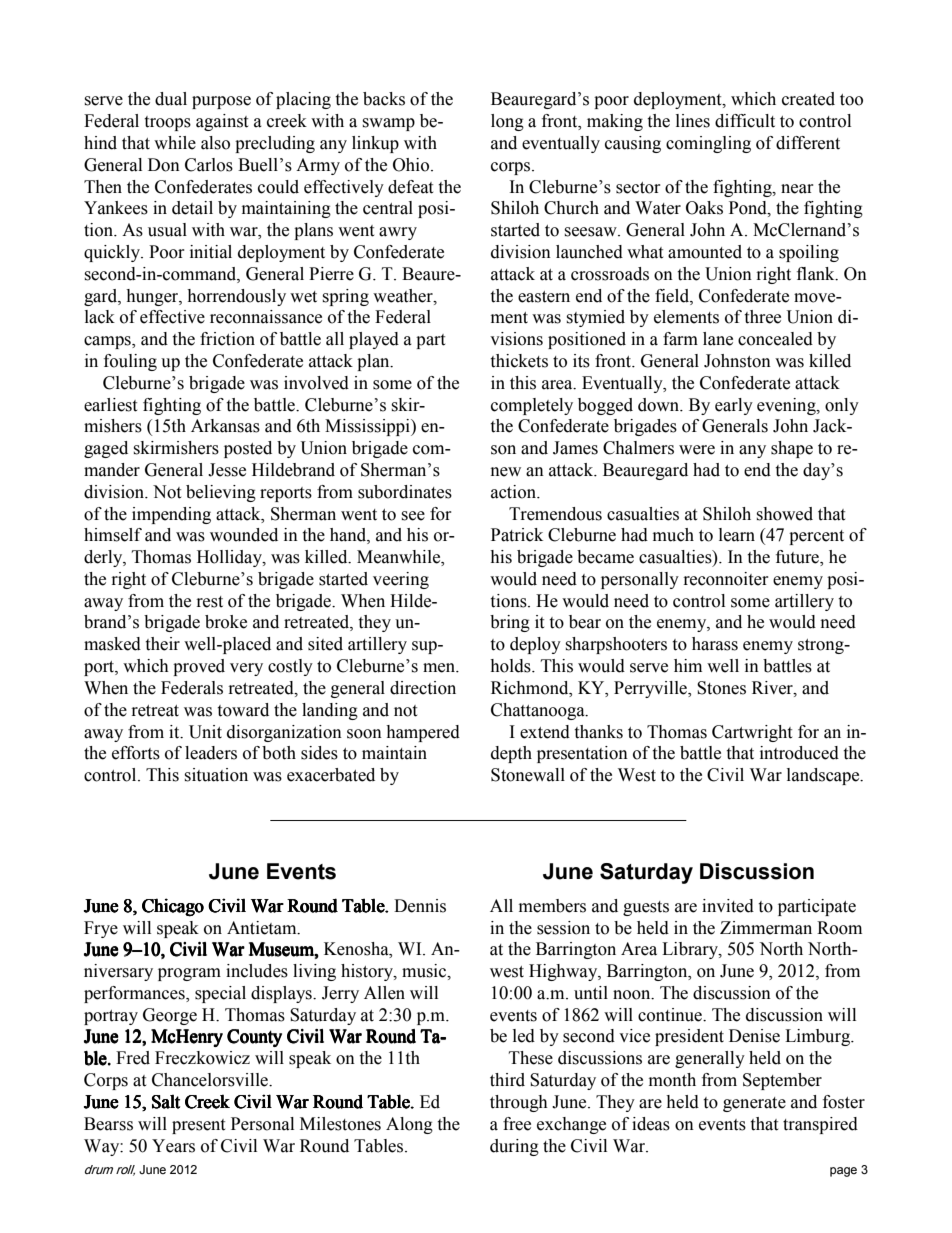 Image resolution: width=952 pixels, height=1233 pixels. Describe the element at coordinates (514, 1147) in the image. I see `during` at that location.
